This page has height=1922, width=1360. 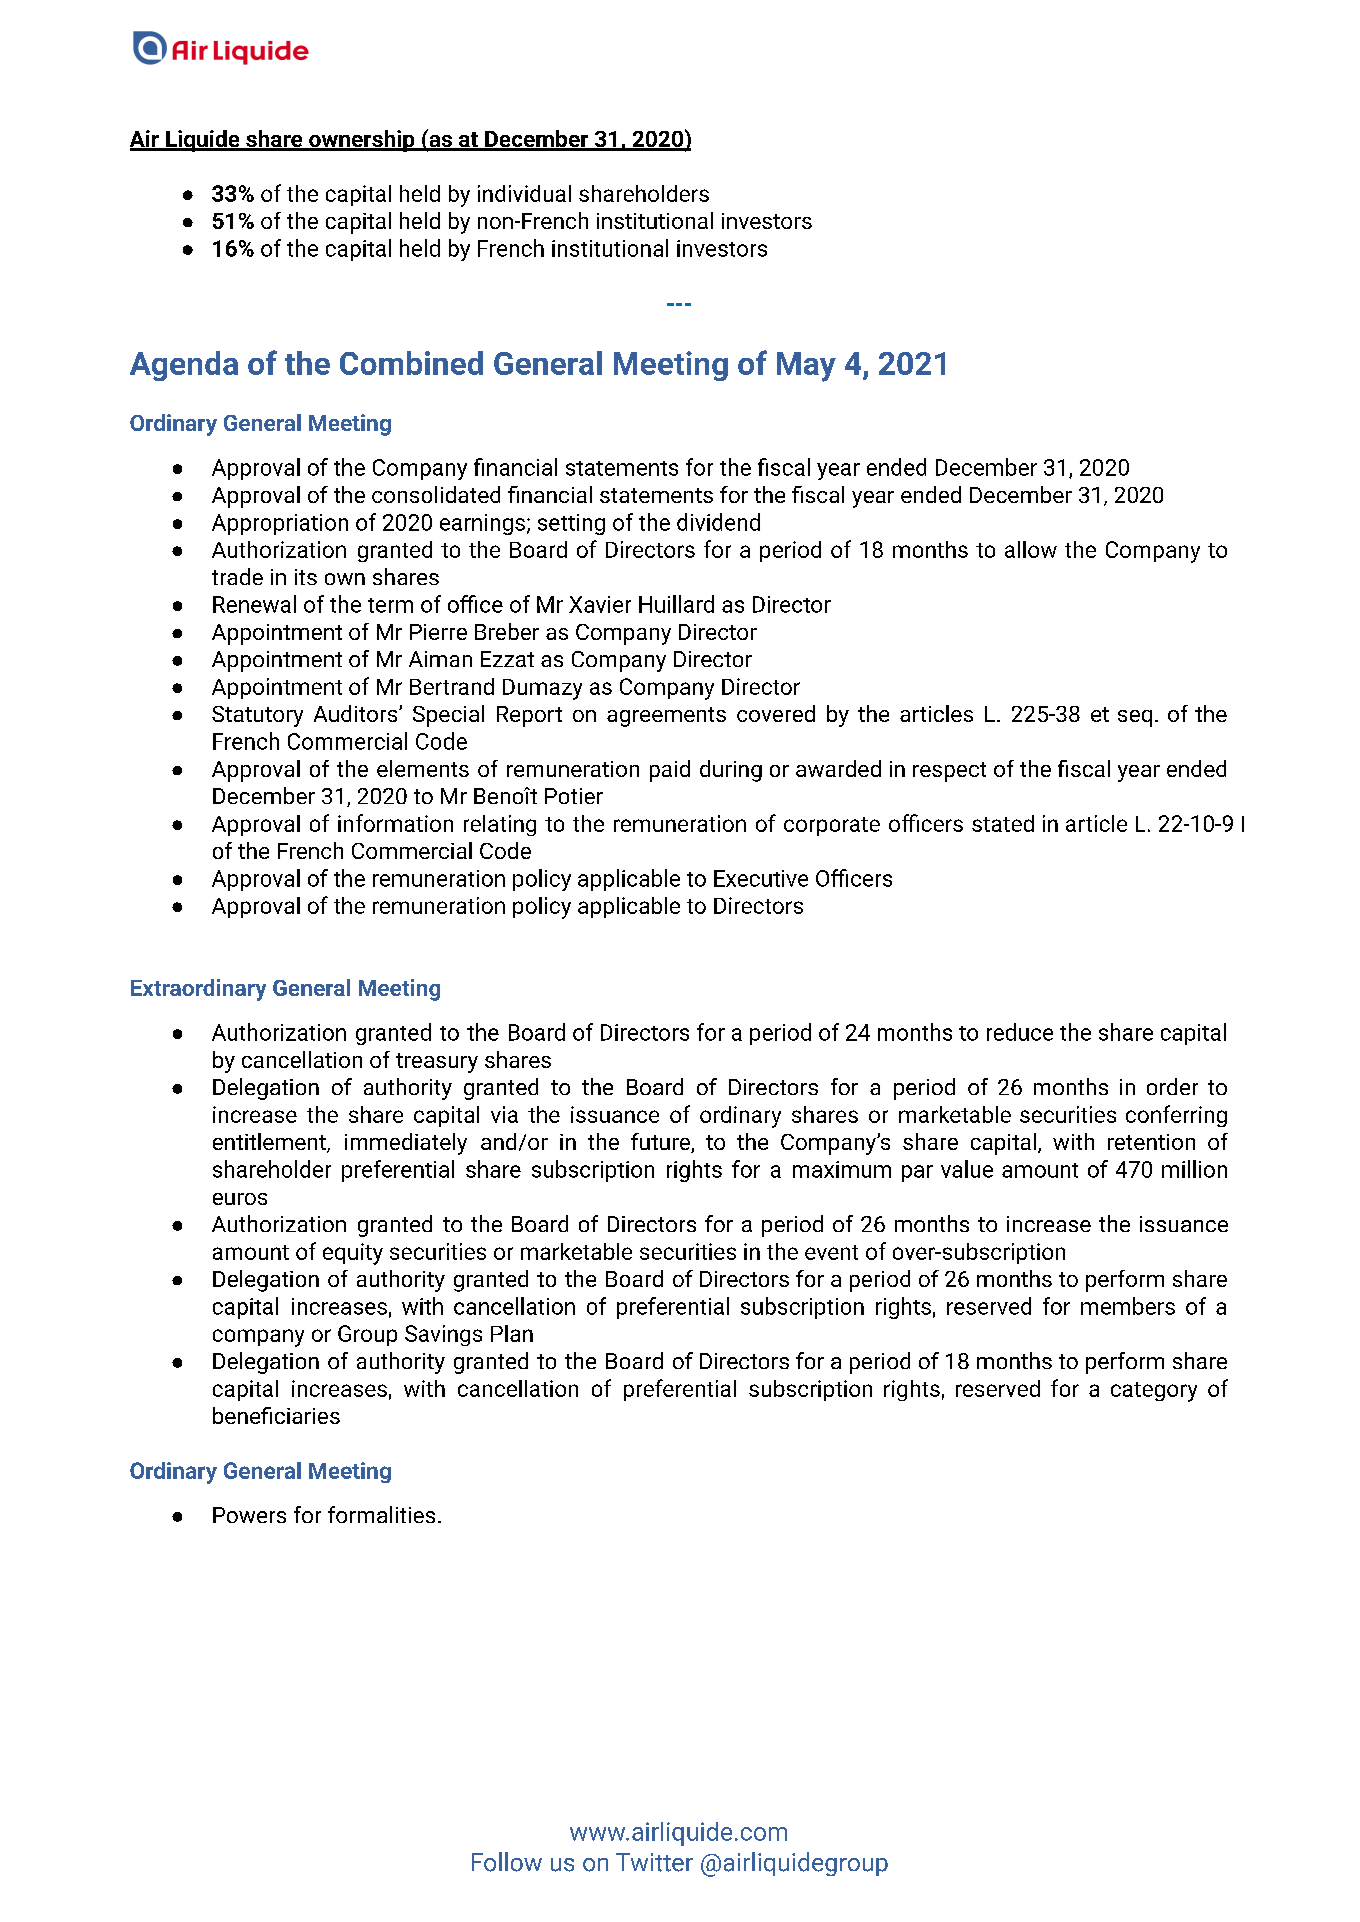 I want to click on Executive, so click(x=761, y=878).
